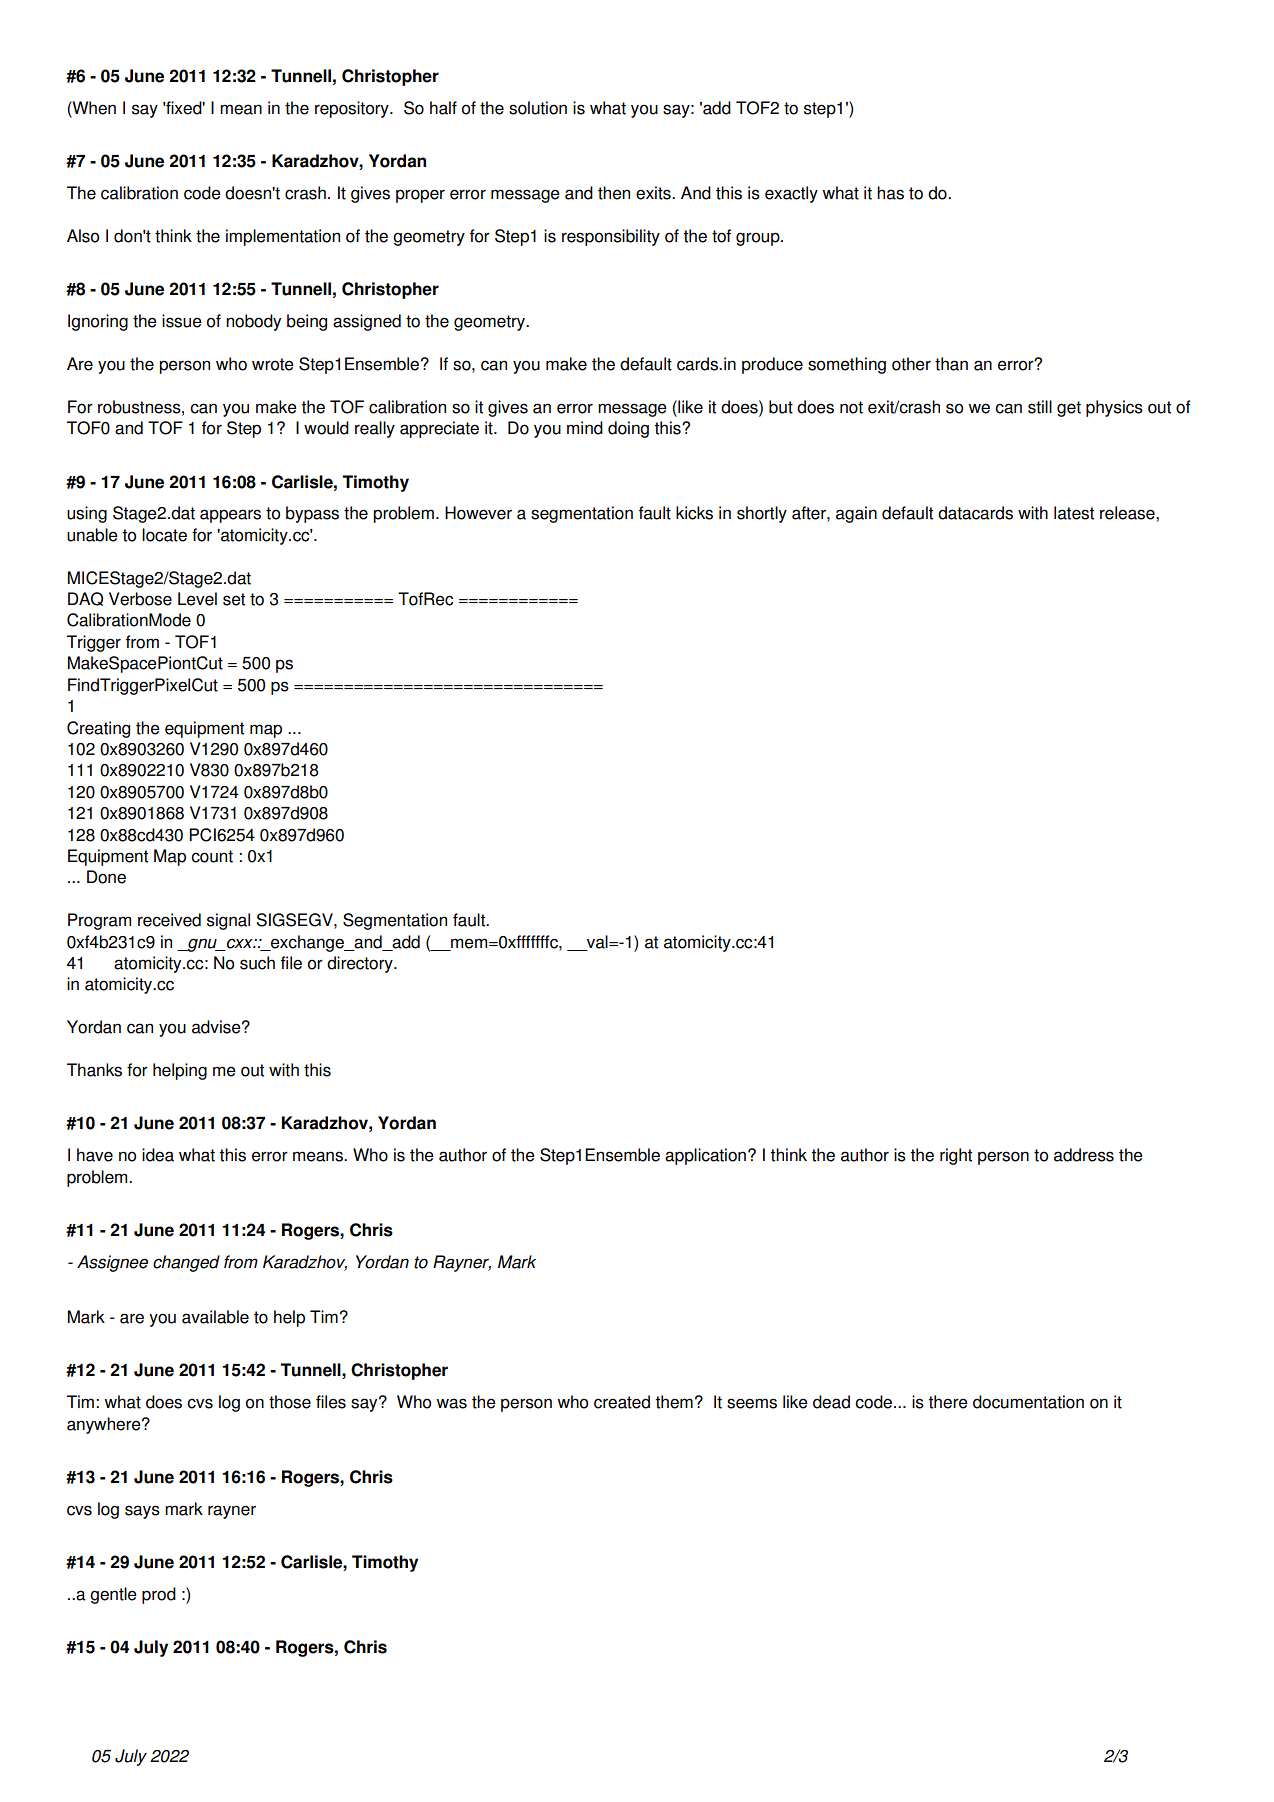 This screenshot has width=1274, height=1802. Describe the element at coordinates (614, 193) in the screenshot. I see `then` at that location.
